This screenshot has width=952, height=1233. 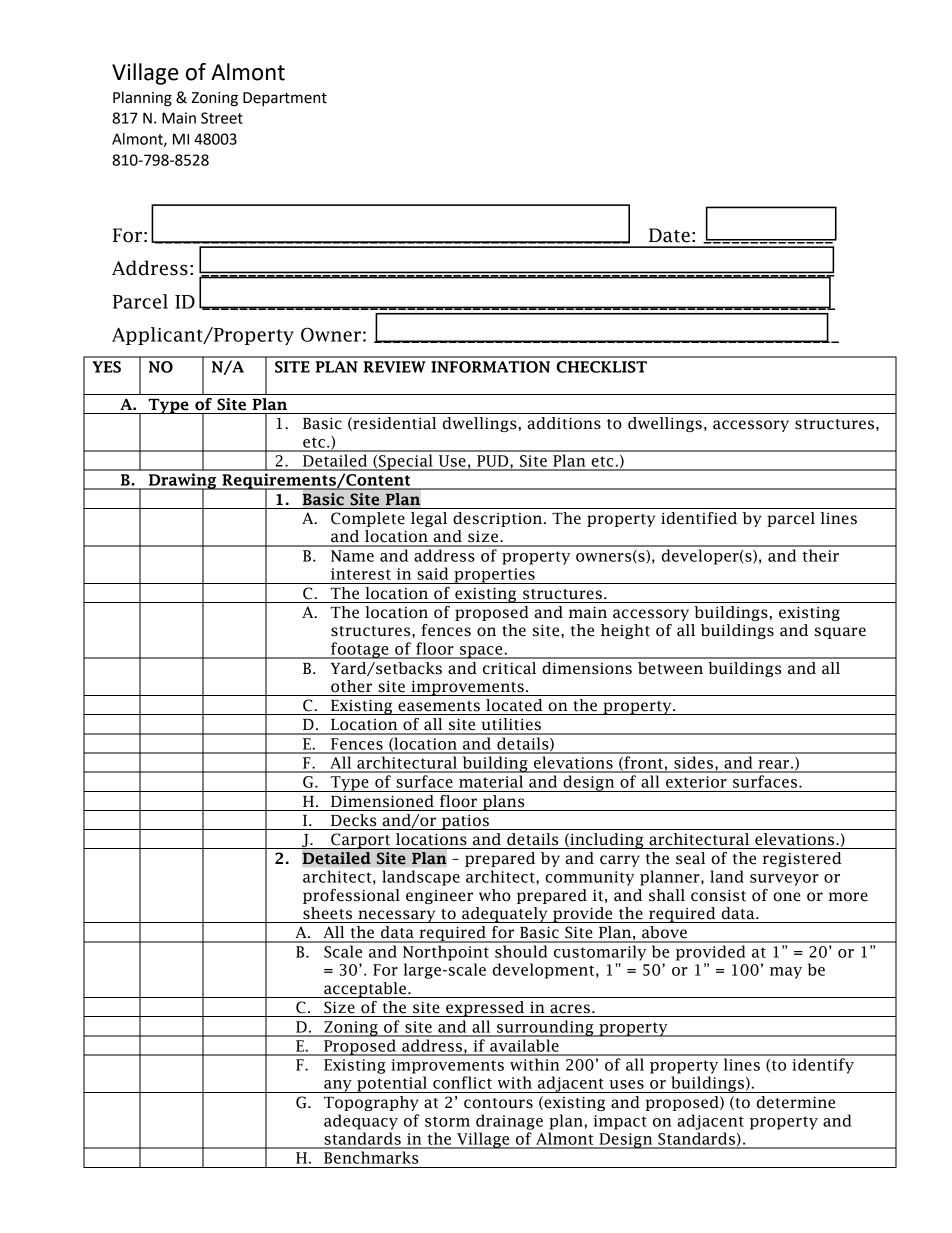 I want to click on REVIEW, so click(x=394, y=367).
